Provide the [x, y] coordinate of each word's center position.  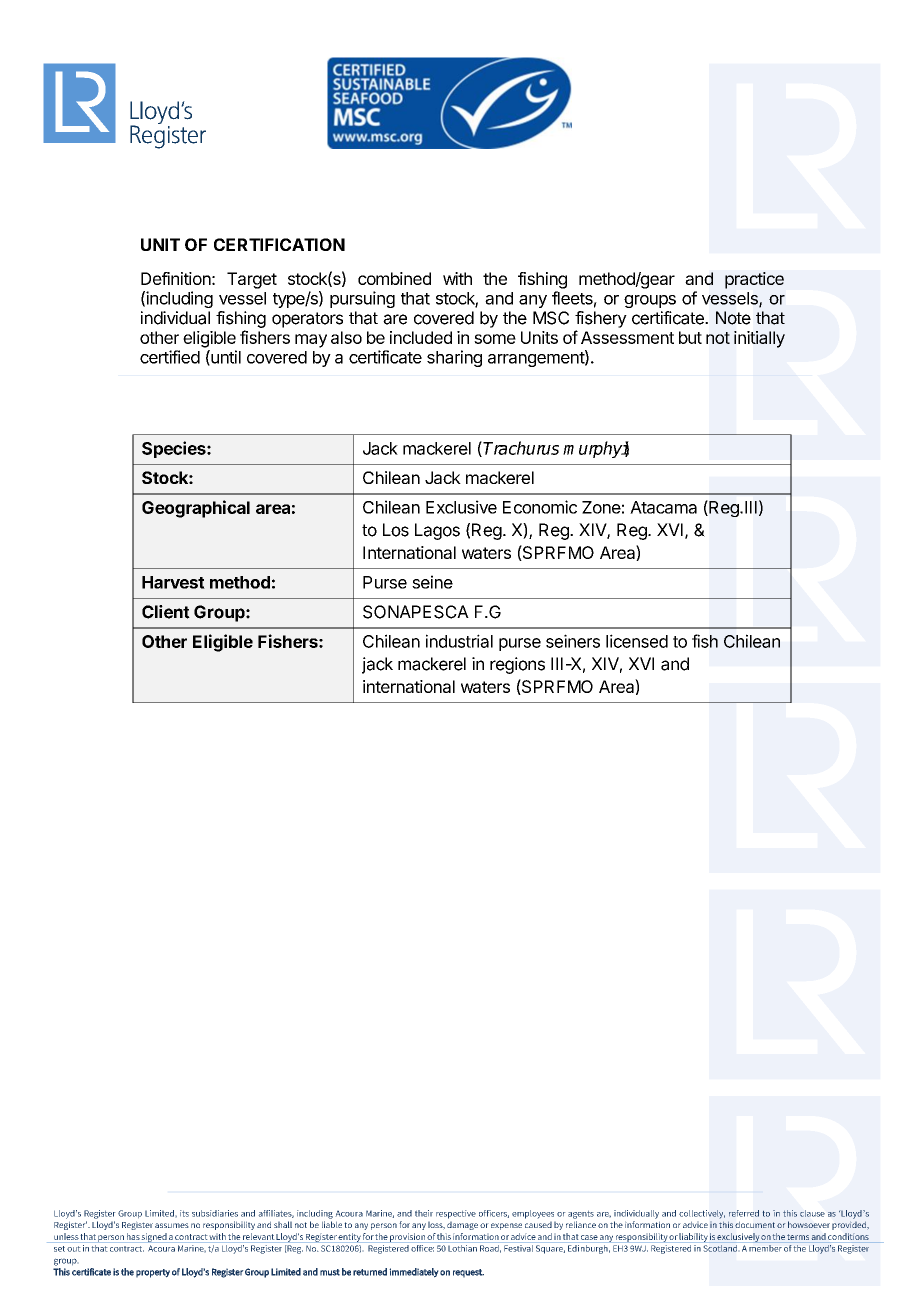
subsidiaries [215, 1213]
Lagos [437, 531]
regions [517, 665]
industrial [459, 641]
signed [154, 1238]
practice [754, 280]
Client [166, 612]
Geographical [196, 509]
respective [456, 1214]
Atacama [663, 507]
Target [252, 280]
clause [812, 1213]
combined [394, 278]
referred [744, 1213]
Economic [540, 507]
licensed [637, 641]
